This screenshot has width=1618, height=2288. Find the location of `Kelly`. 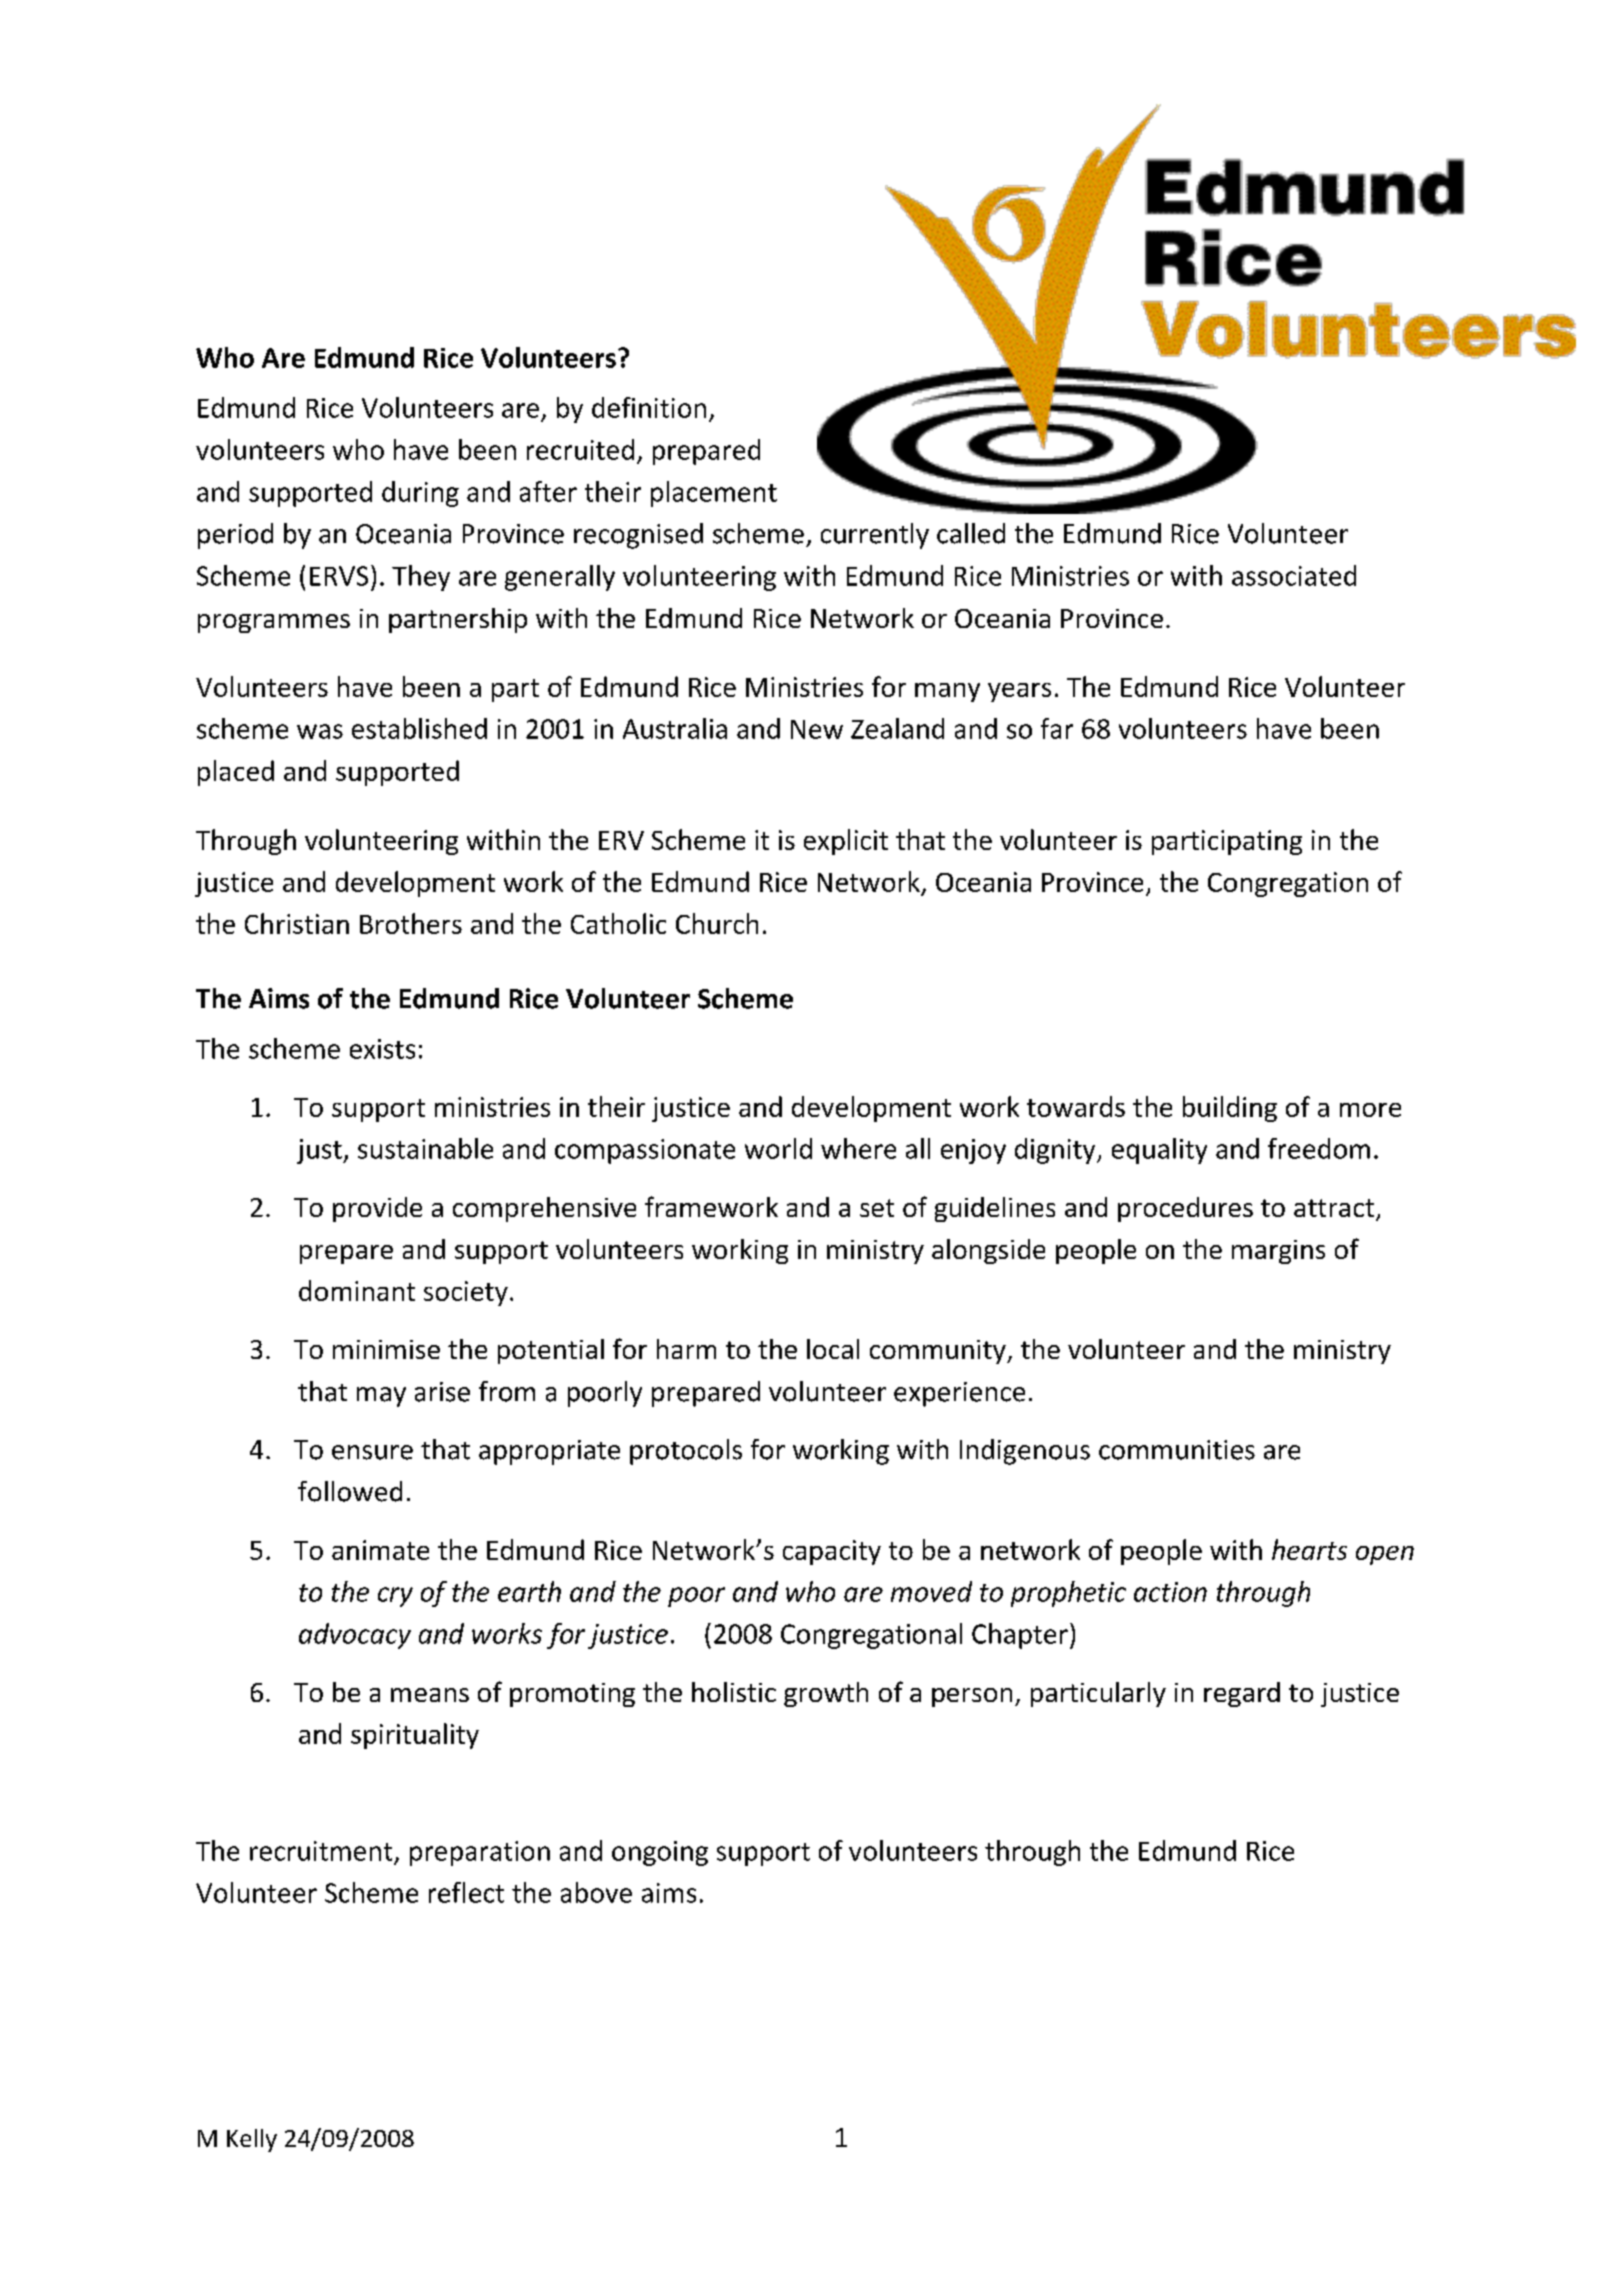

Kelly is located at coordinates (252, 2140).
